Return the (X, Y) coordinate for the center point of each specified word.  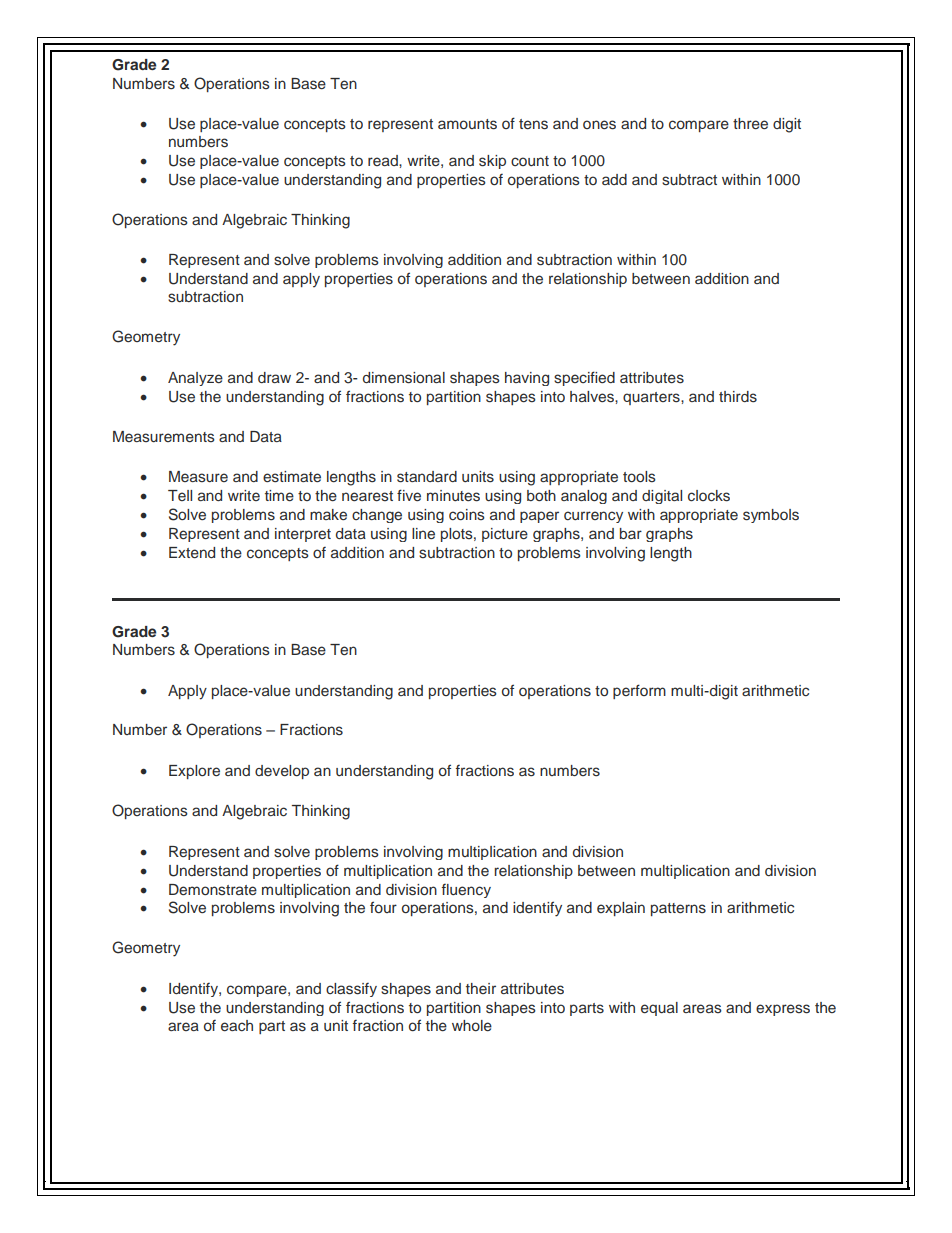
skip (492, 162)
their (481, 988)
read (384, 160)
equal (659, 1009)
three (750, 123)
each (237, 1025)
